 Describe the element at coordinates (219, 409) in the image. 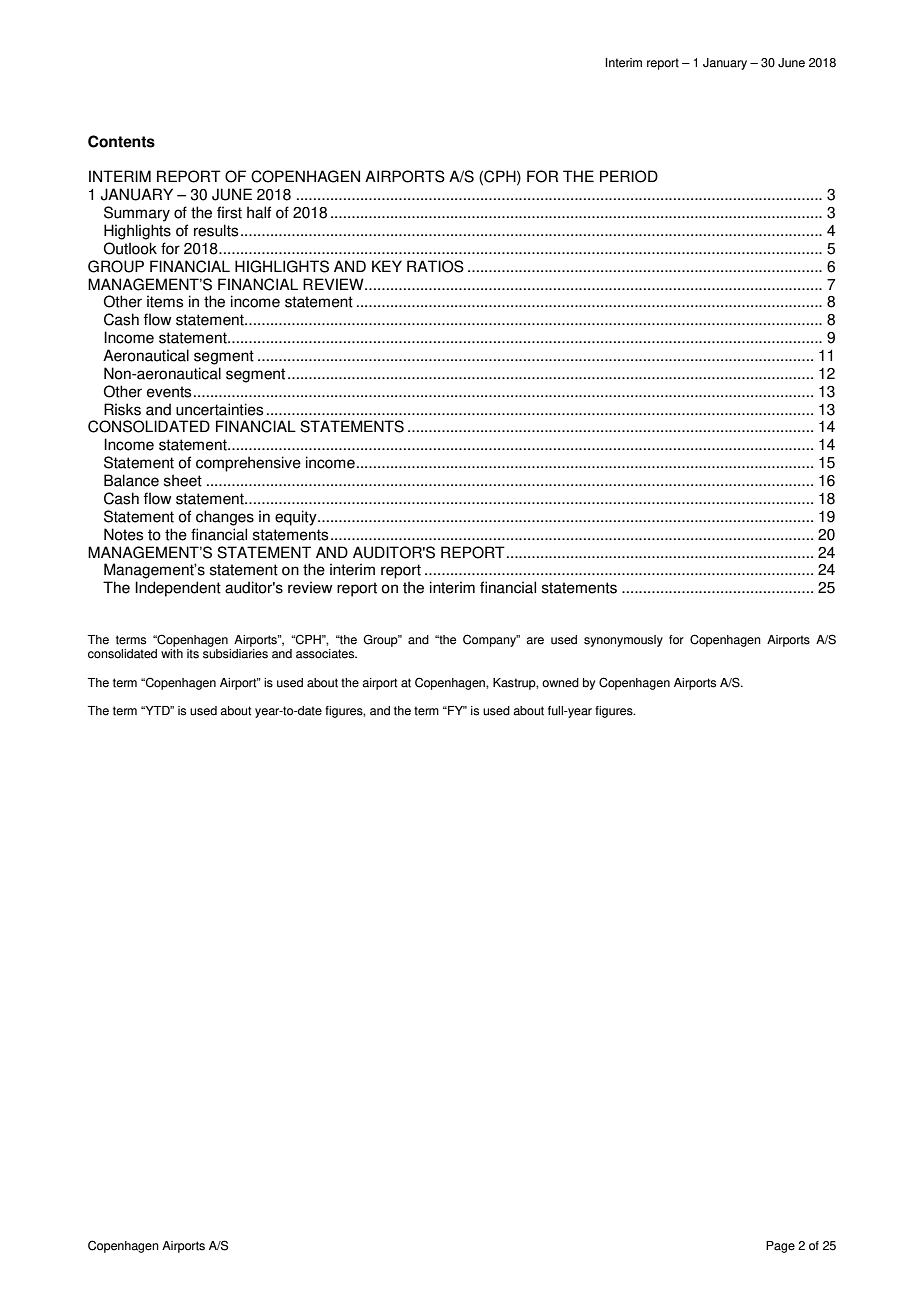

I see `uncertainties` at that location.
